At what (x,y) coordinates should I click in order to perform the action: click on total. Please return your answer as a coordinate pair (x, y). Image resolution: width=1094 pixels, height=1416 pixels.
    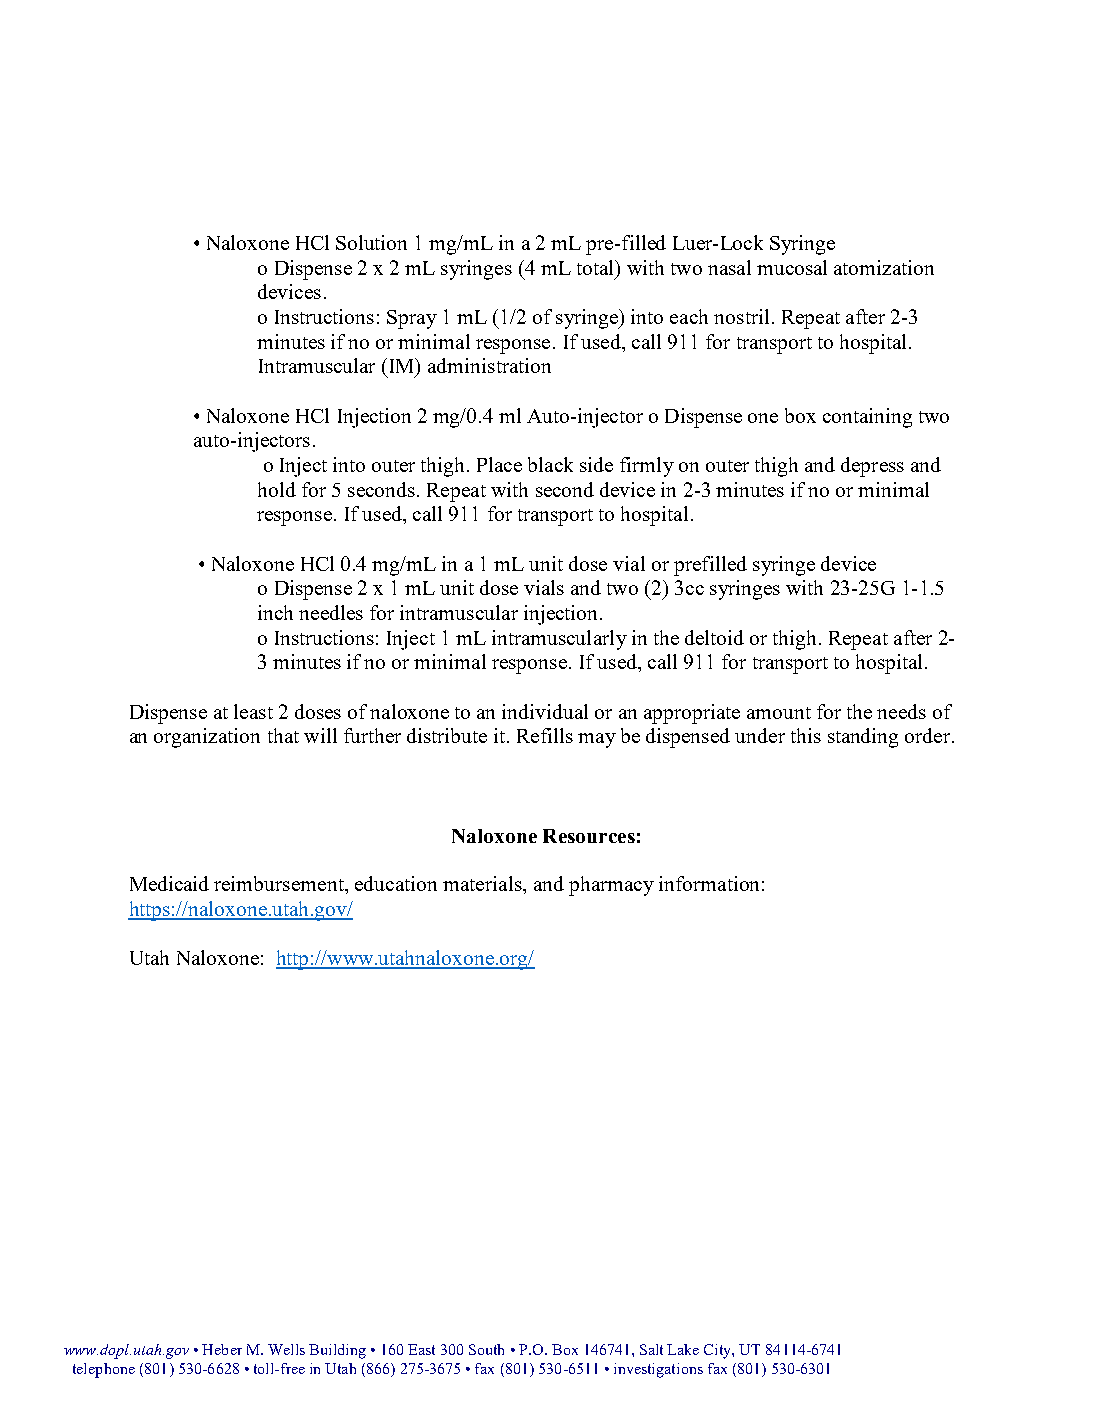
    Looking at the image, I should click on (596, 267).
